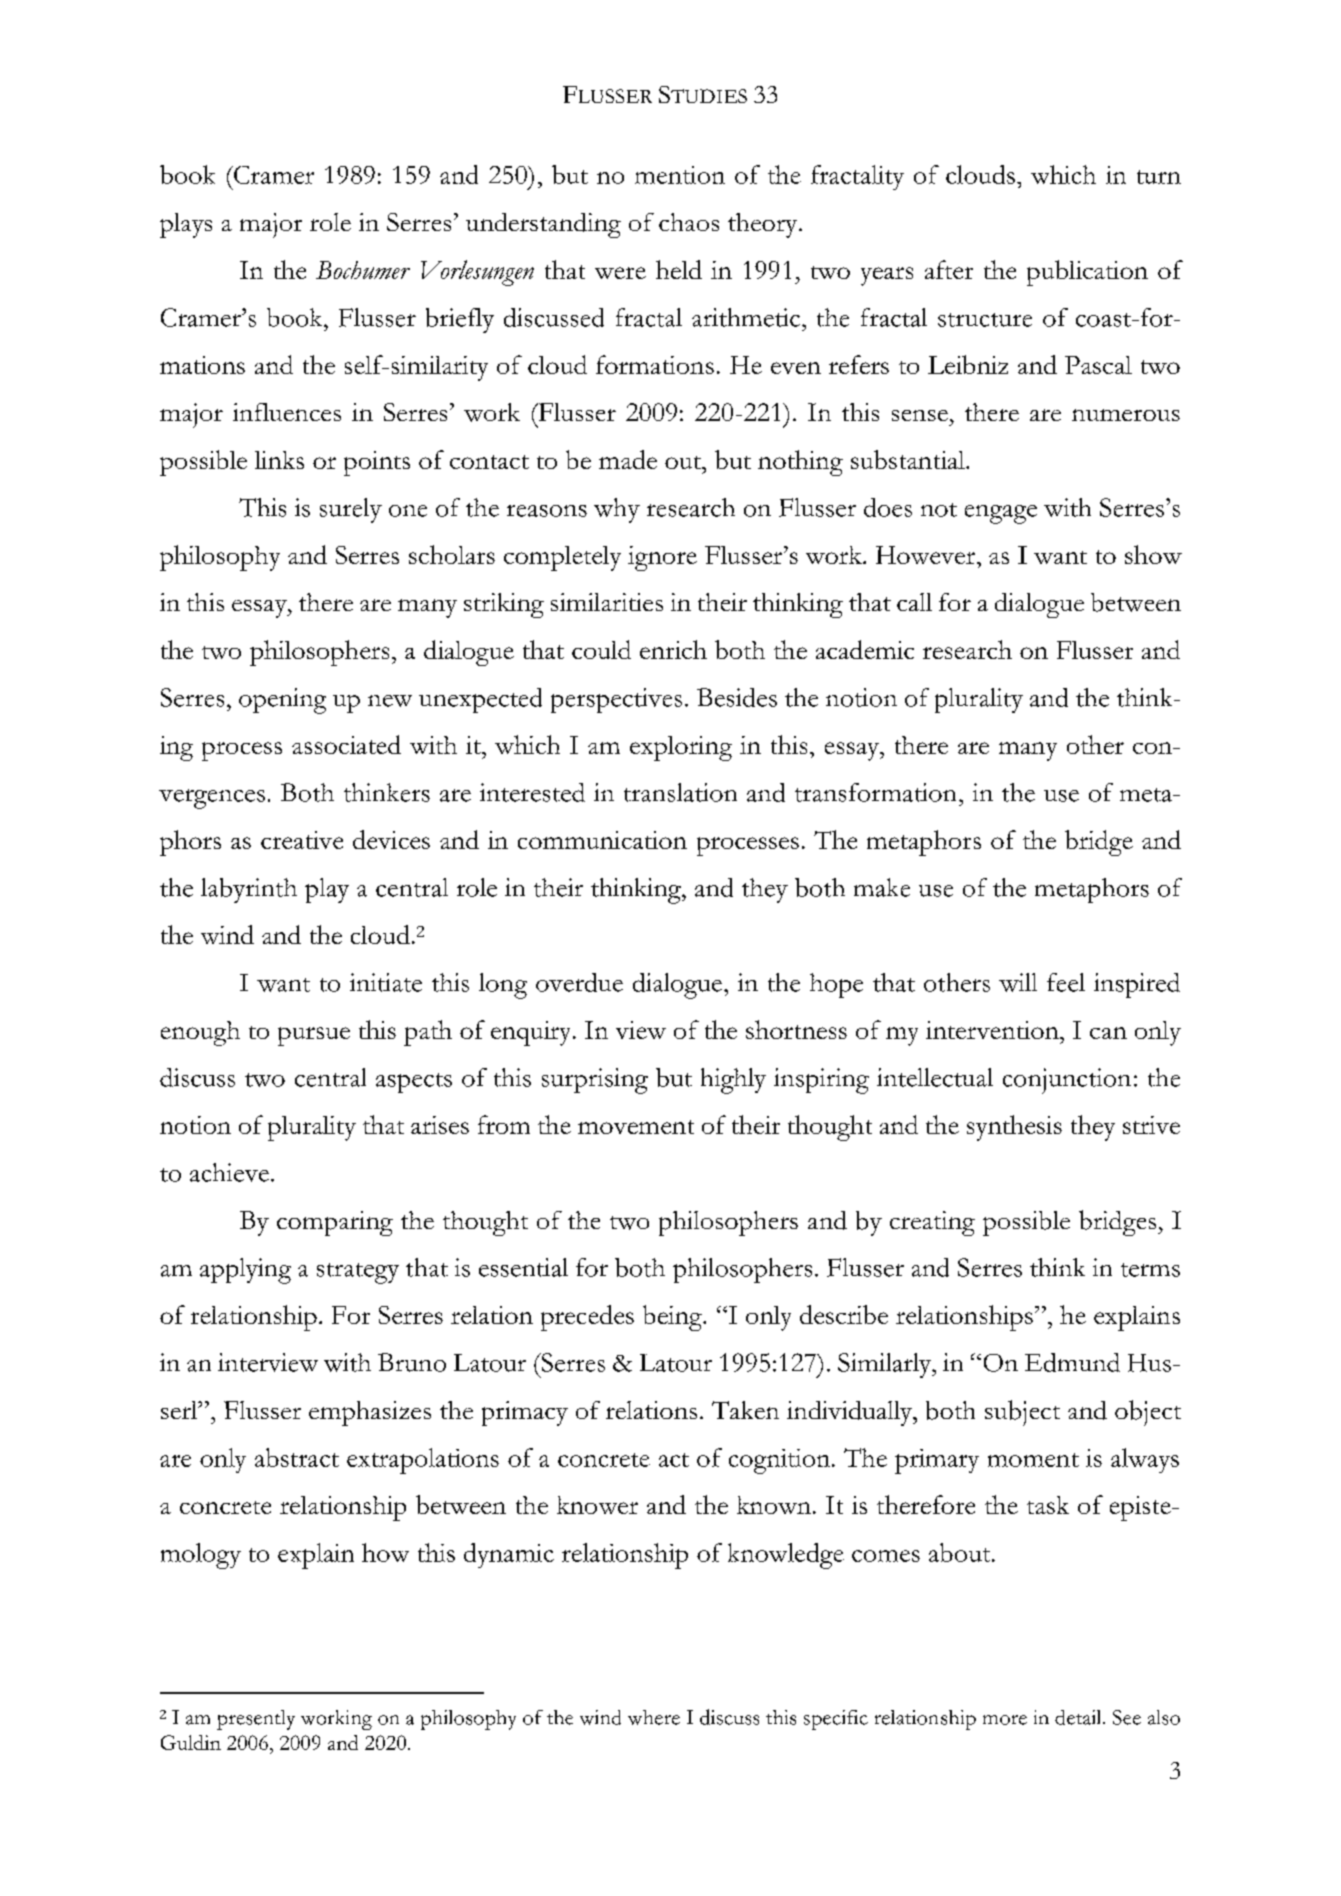 This page has width=1341, height=1896. What do you see at coordinates (460, 320) in the page?
I see `briefly` at bounding box center [460, 320].
